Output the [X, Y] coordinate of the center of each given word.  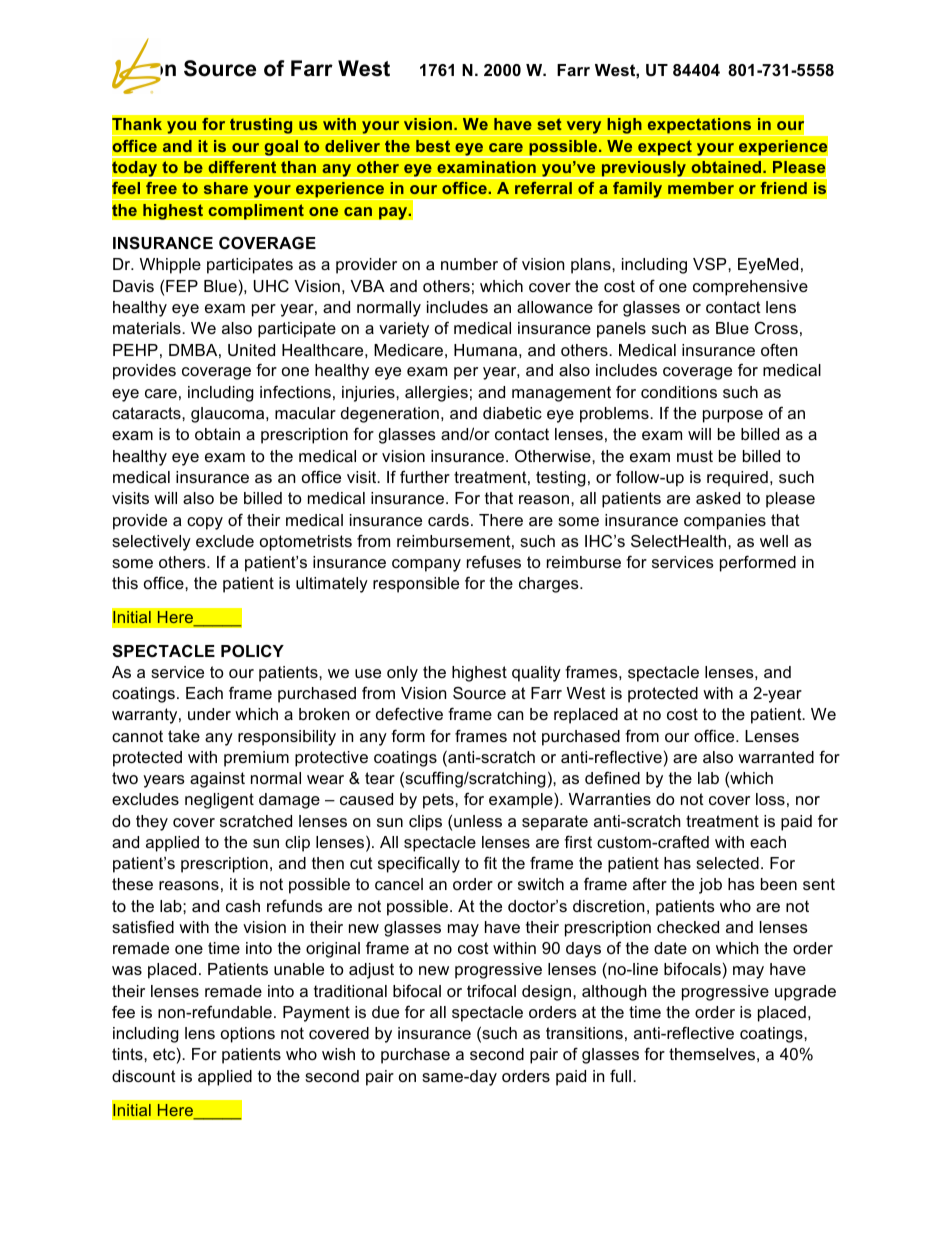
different [242, 167]
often [779, 349]
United [251, 350]
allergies [436, 394]
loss [770, 799]
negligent [219, 801]
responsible [416, 585]
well [774, 541]
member [701, 188]
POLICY [252, 650]
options [248, 1035]
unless [478, 821]
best [433, 146]
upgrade [805, 993]
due [385, 1012]
